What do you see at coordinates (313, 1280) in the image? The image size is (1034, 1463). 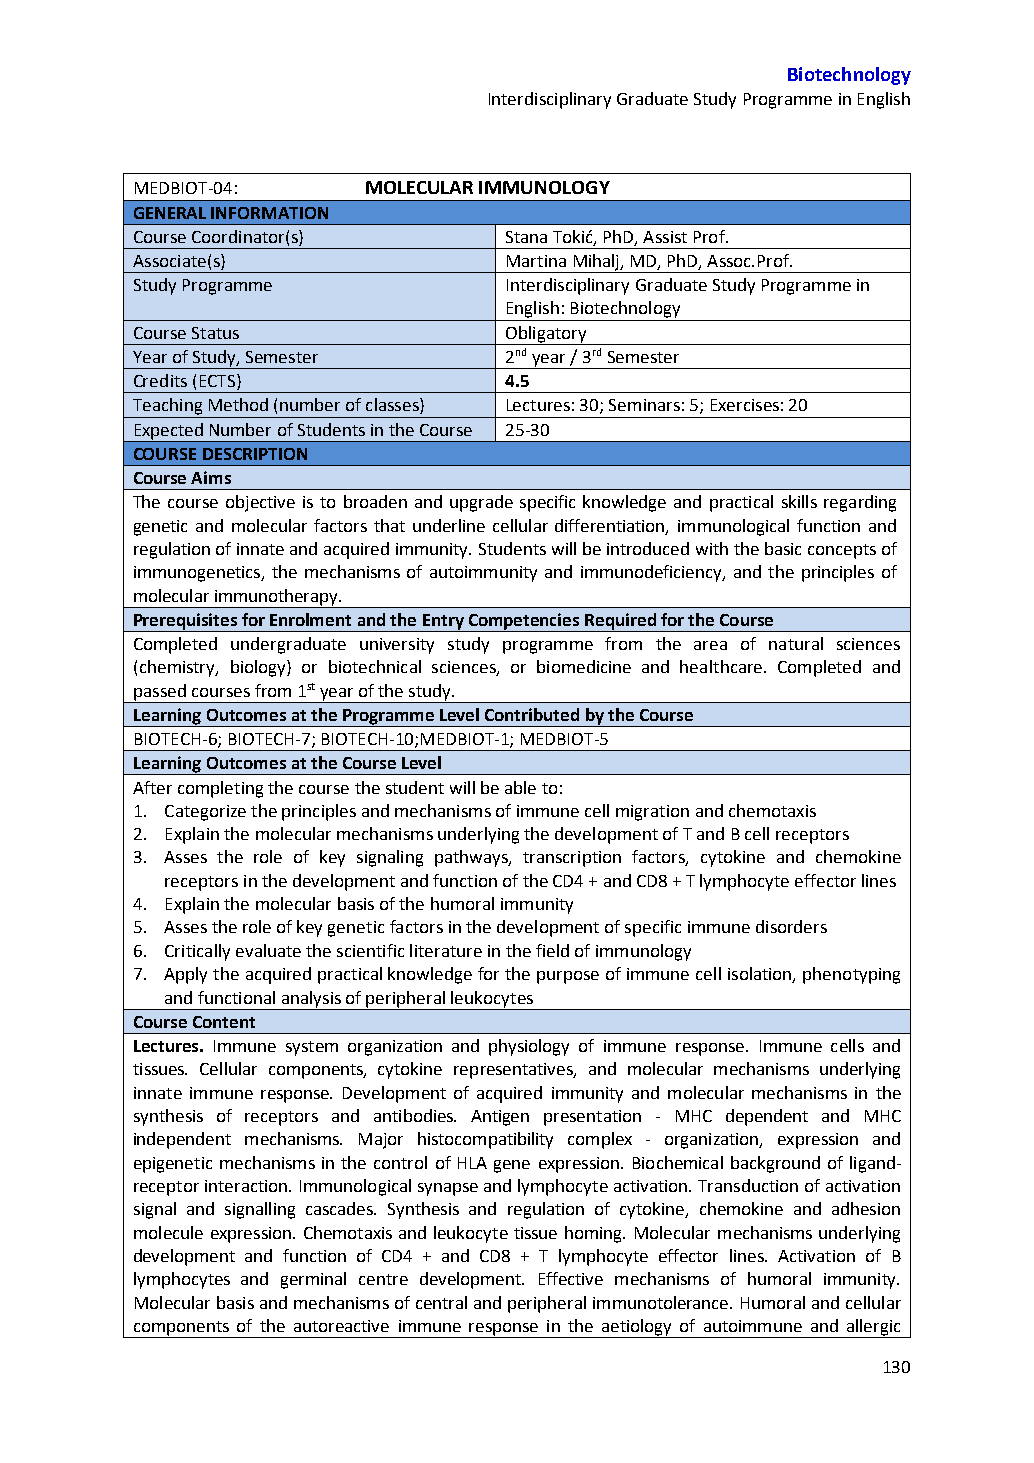 I see `germinal` at bounding box center [313, 1280].
